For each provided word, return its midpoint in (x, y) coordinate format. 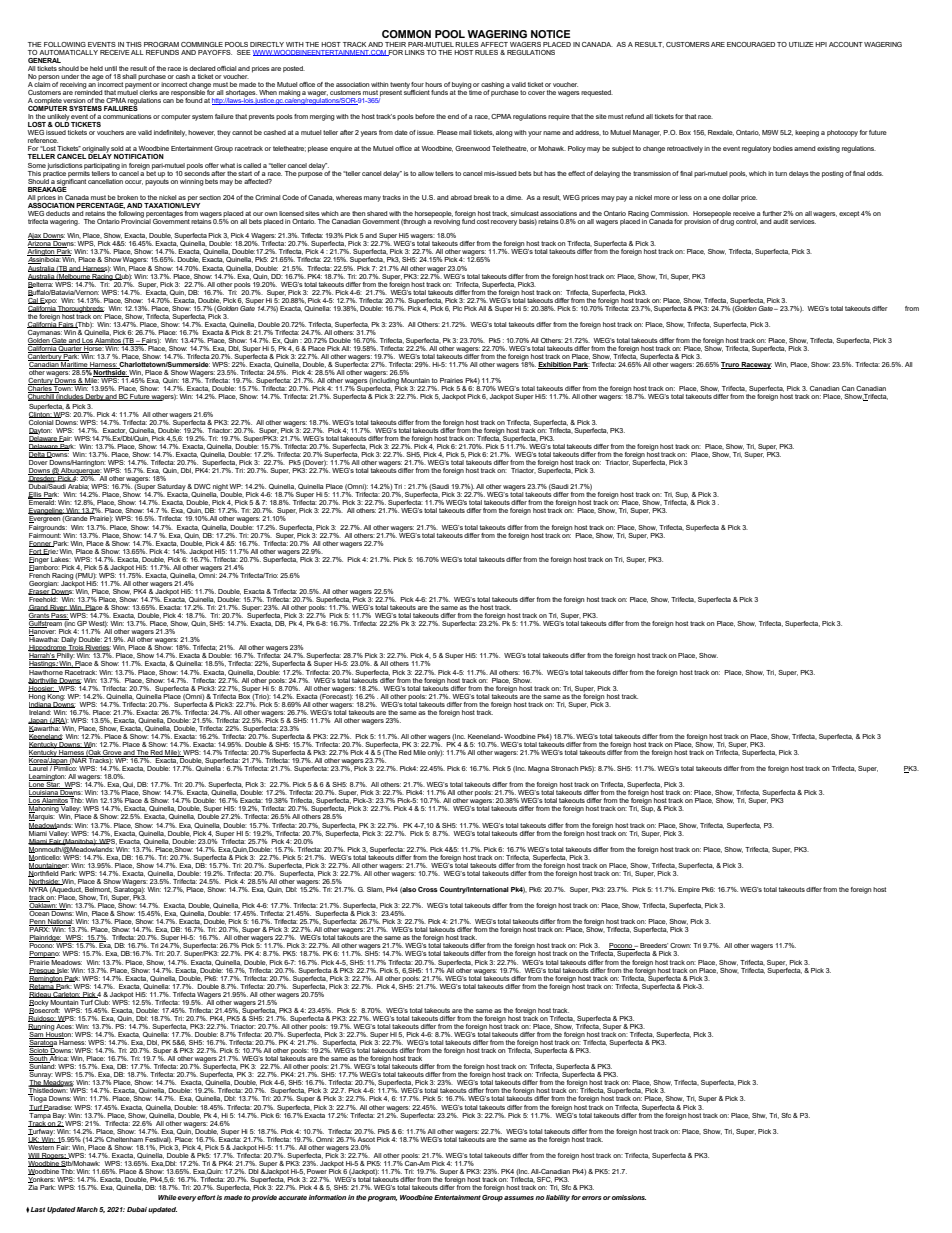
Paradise (57, 1108)
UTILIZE (801, 44)
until (111, 68)
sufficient (417, 91)
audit (780, 221)
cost (483, 221)
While (168, 1197)
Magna (538, 769)
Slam (375, 890)
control (747, 222)
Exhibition (555, 365)
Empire (689, 890)
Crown (680, 945)
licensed (291, 213)
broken (127, 197)
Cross (428, 889)
